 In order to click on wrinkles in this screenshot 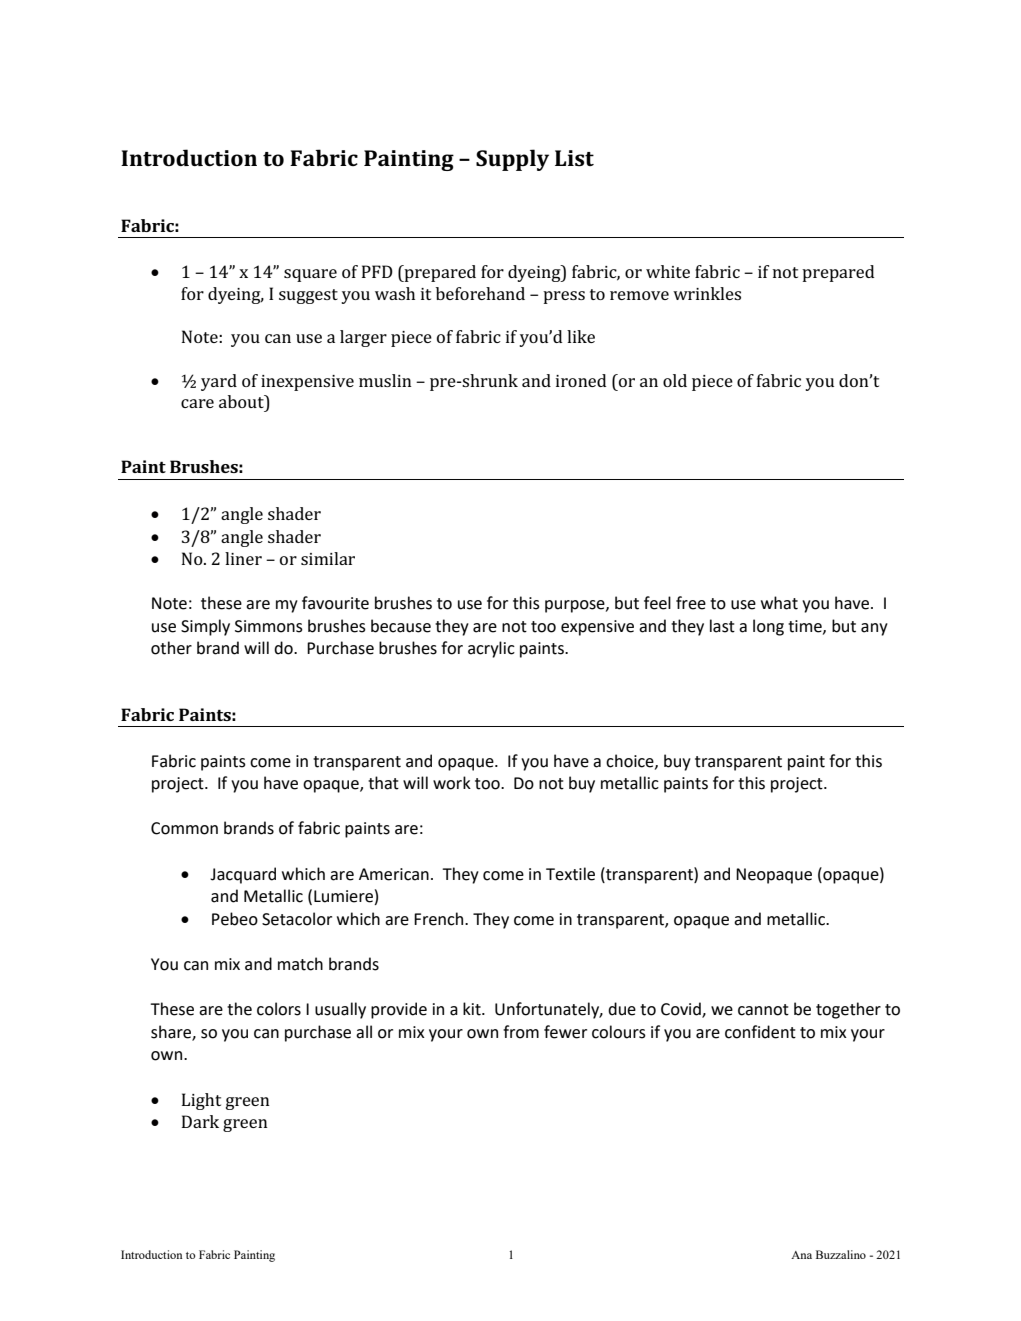, I will do `click(707, 293)`.
